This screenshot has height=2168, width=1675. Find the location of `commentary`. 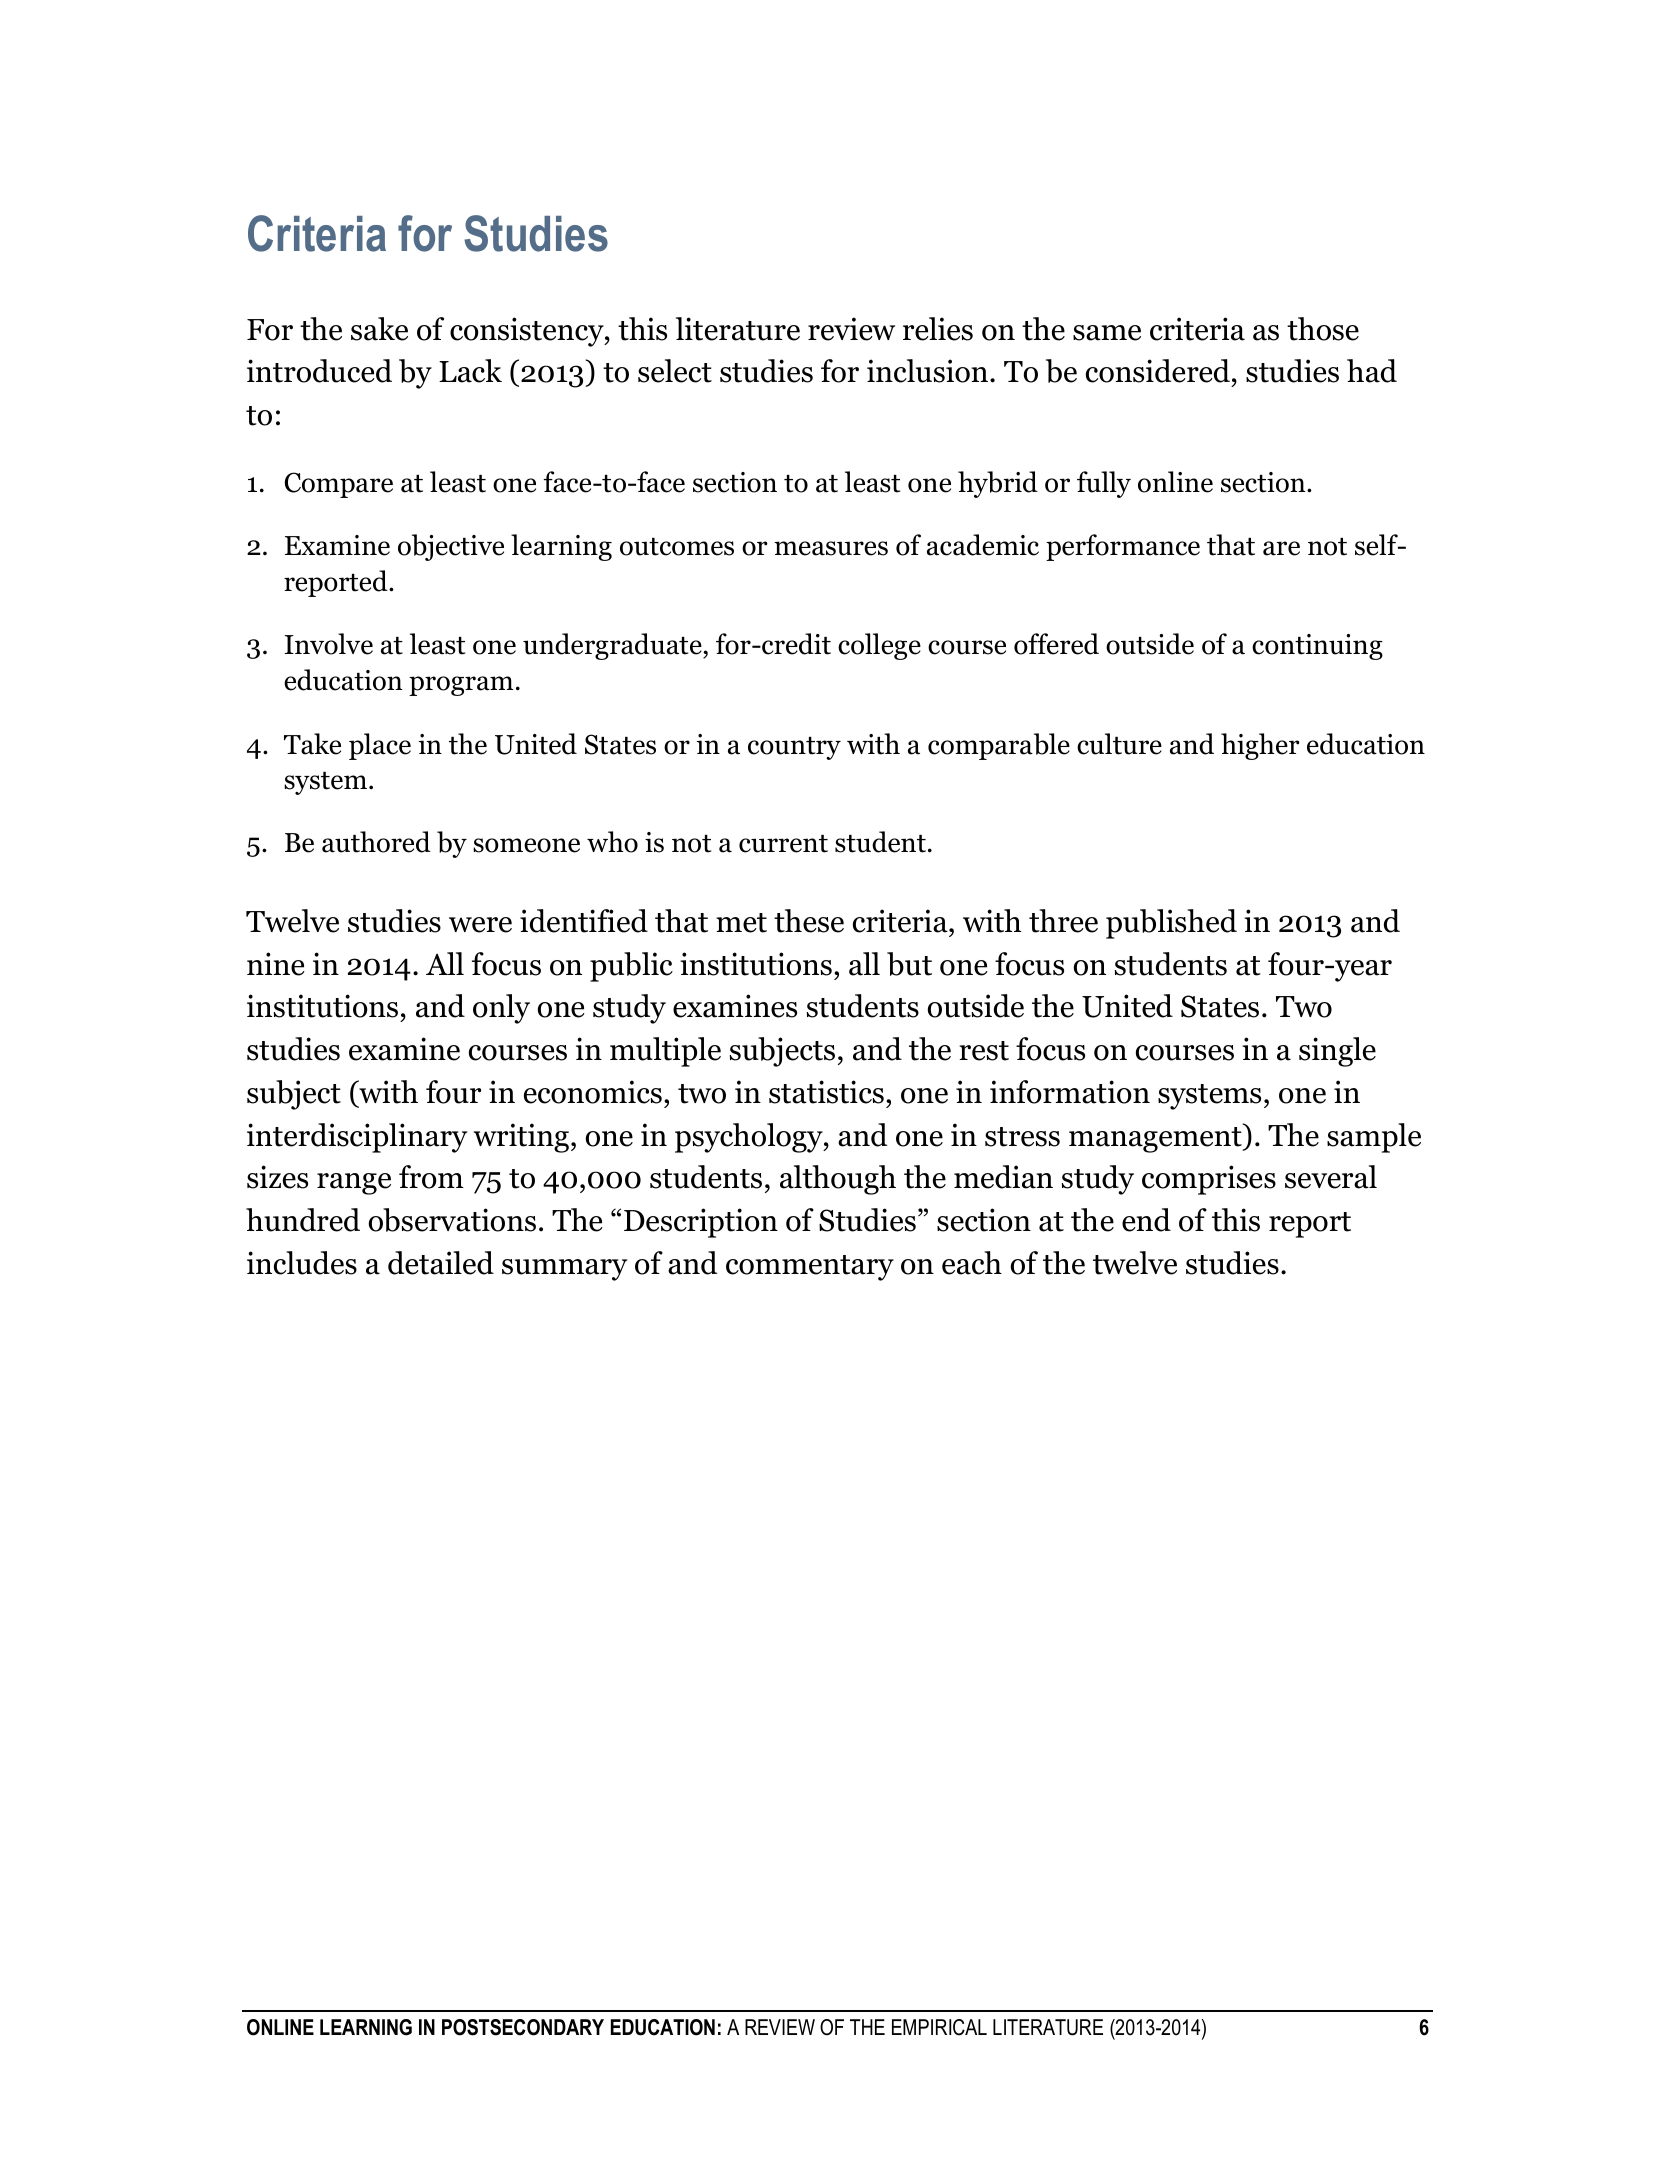

commentary is located at coordinates (810, 1268).
